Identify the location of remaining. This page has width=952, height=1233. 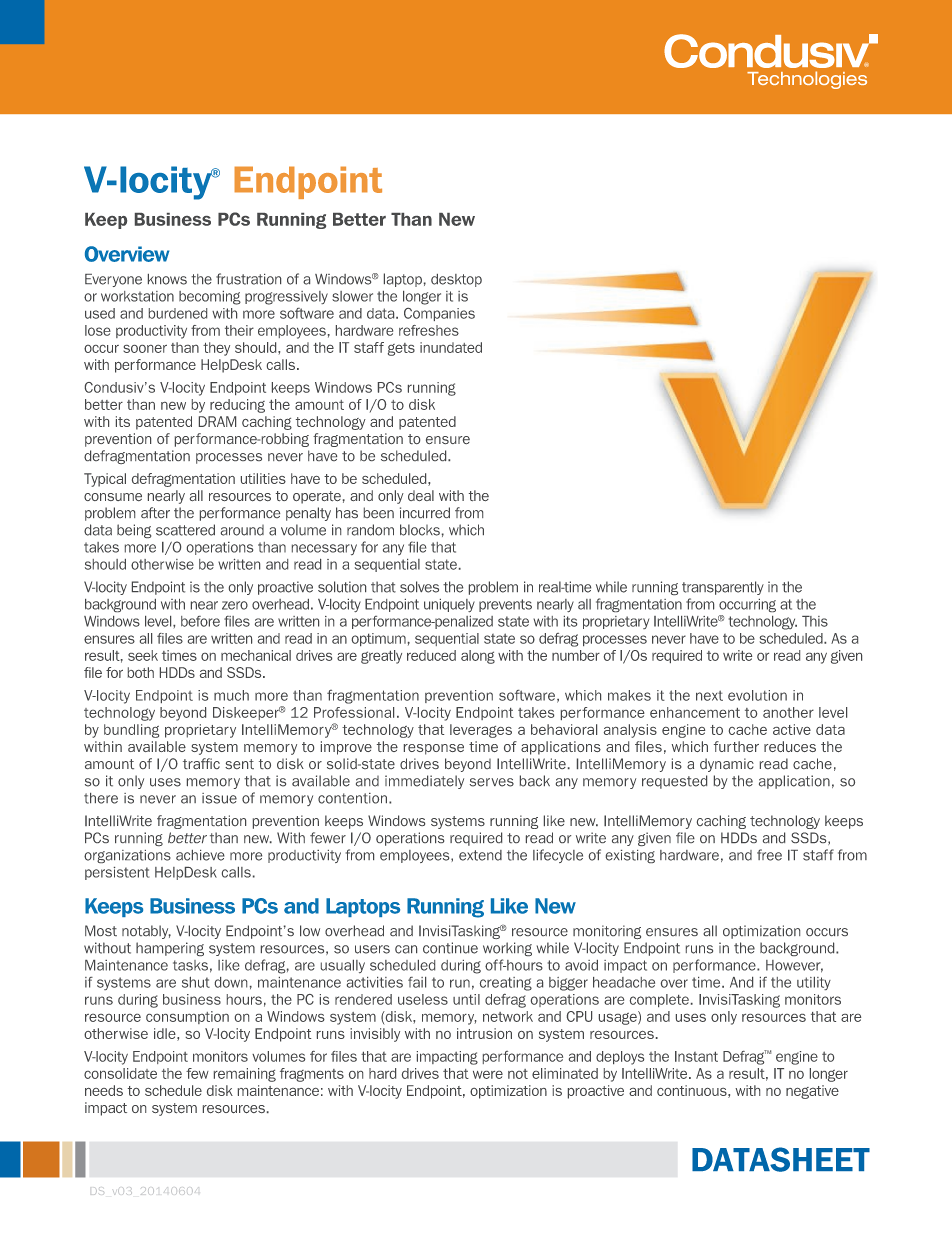
(245, 1075).
